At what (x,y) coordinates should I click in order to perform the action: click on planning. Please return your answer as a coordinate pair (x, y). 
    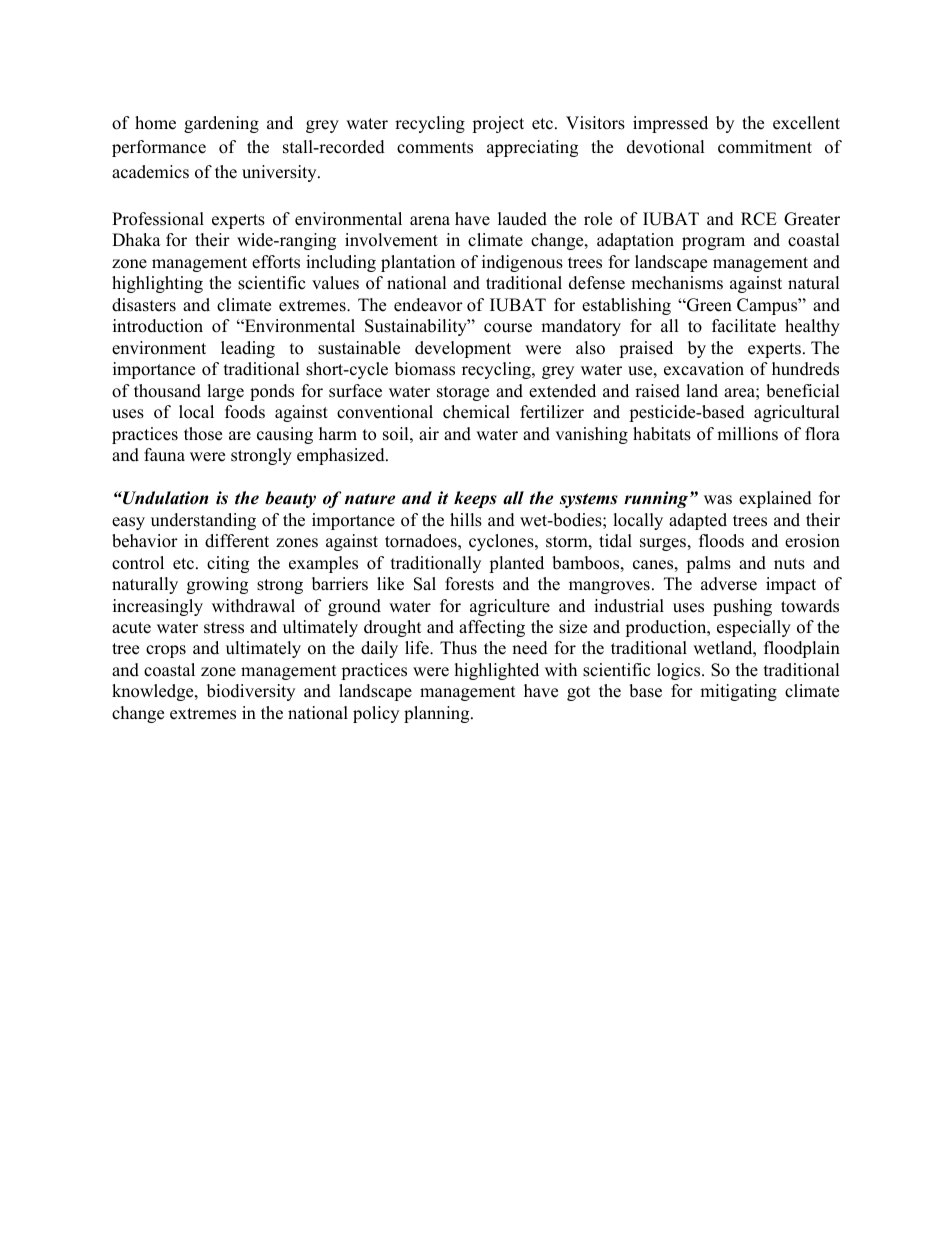
    Looking at the image, I should click on (438, 714).
